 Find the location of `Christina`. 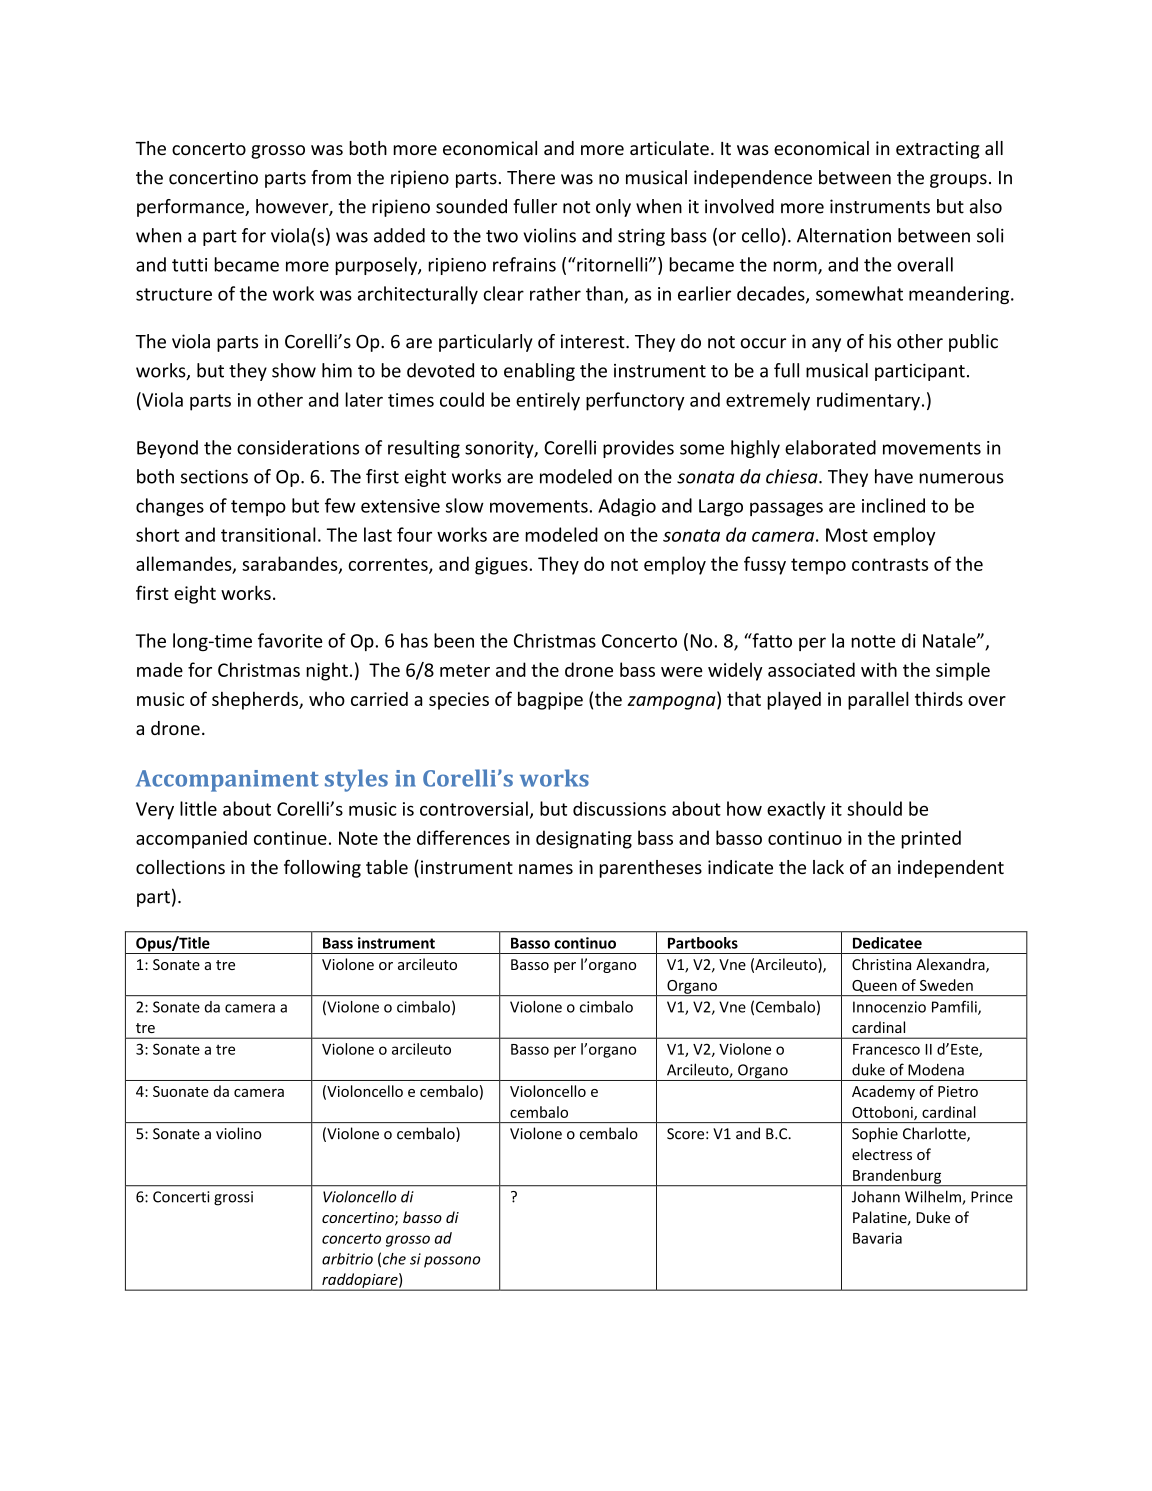

Christina is located at coordinates (881, 964).
